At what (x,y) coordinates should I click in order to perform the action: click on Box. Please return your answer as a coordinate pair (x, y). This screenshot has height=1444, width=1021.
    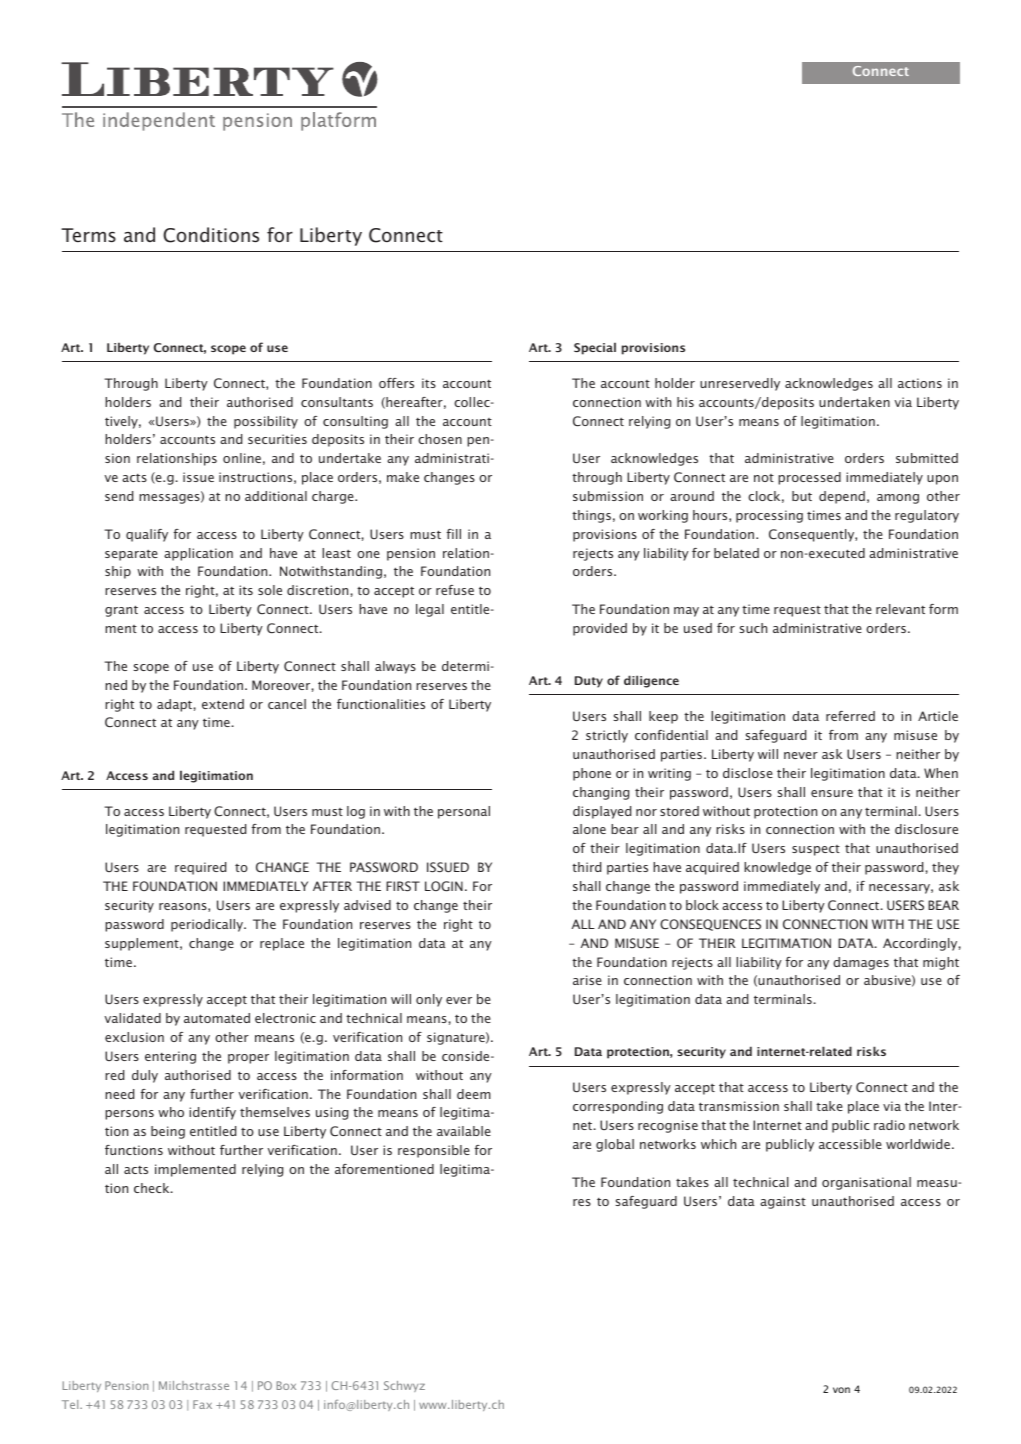
    Looking at the image, I should click on (286, 1385).
